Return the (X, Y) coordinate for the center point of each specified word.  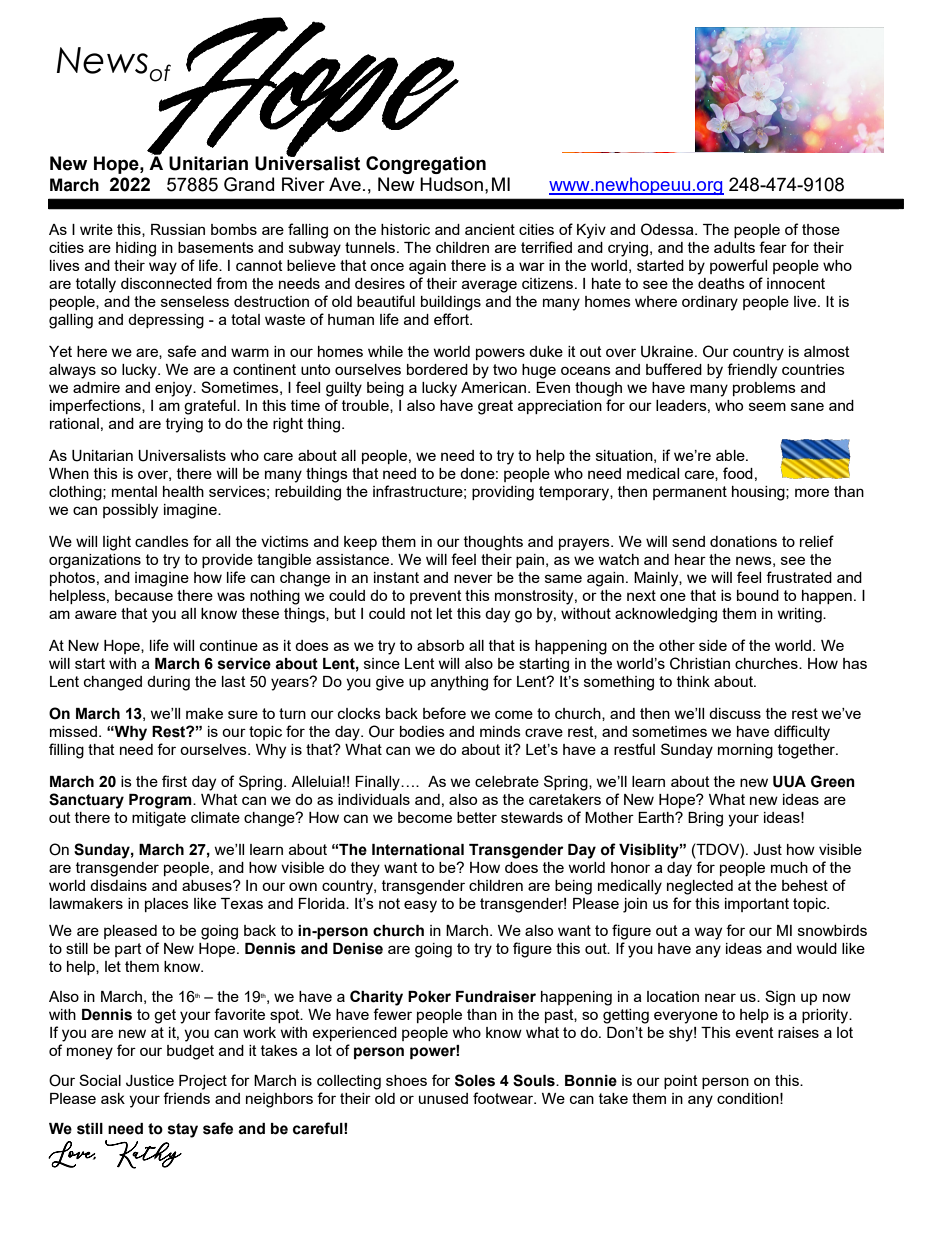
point (681, 1082)
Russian (178, 229)
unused (443, 1098)
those (821, 229)
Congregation (426, 165)
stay (183, 1130)
